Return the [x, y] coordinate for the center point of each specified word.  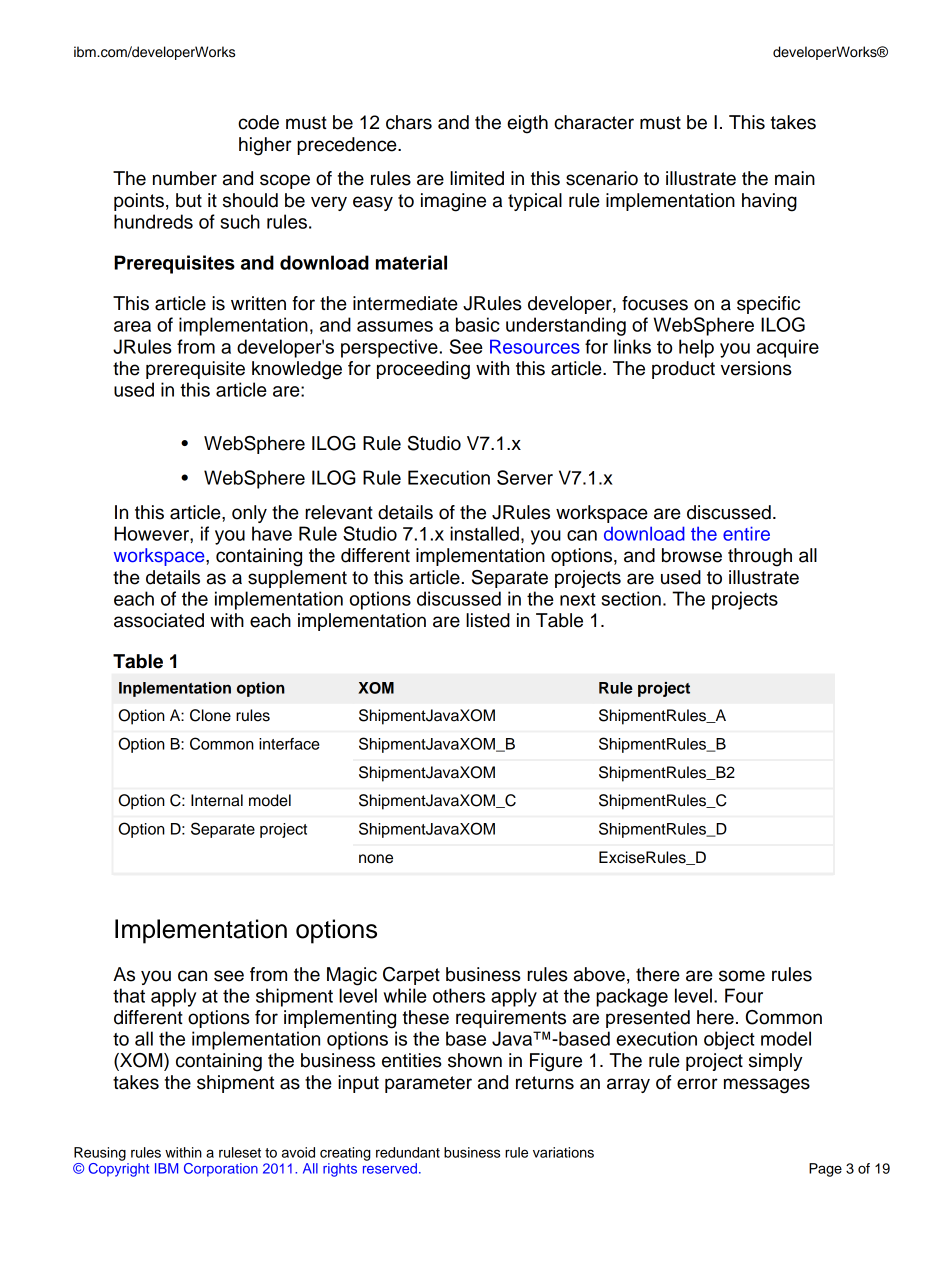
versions [756, 368]
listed [488, 620]
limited [477, 178]
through [760, 557]
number [185, 178]
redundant [408, 1152]
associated [159, 620]
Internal [217, 800]
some [742, 976]
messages [767, 1086]
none [376, 859]
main [795, 178]
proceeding [423, 370]
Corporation [221, 1170]
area [132, 326]
